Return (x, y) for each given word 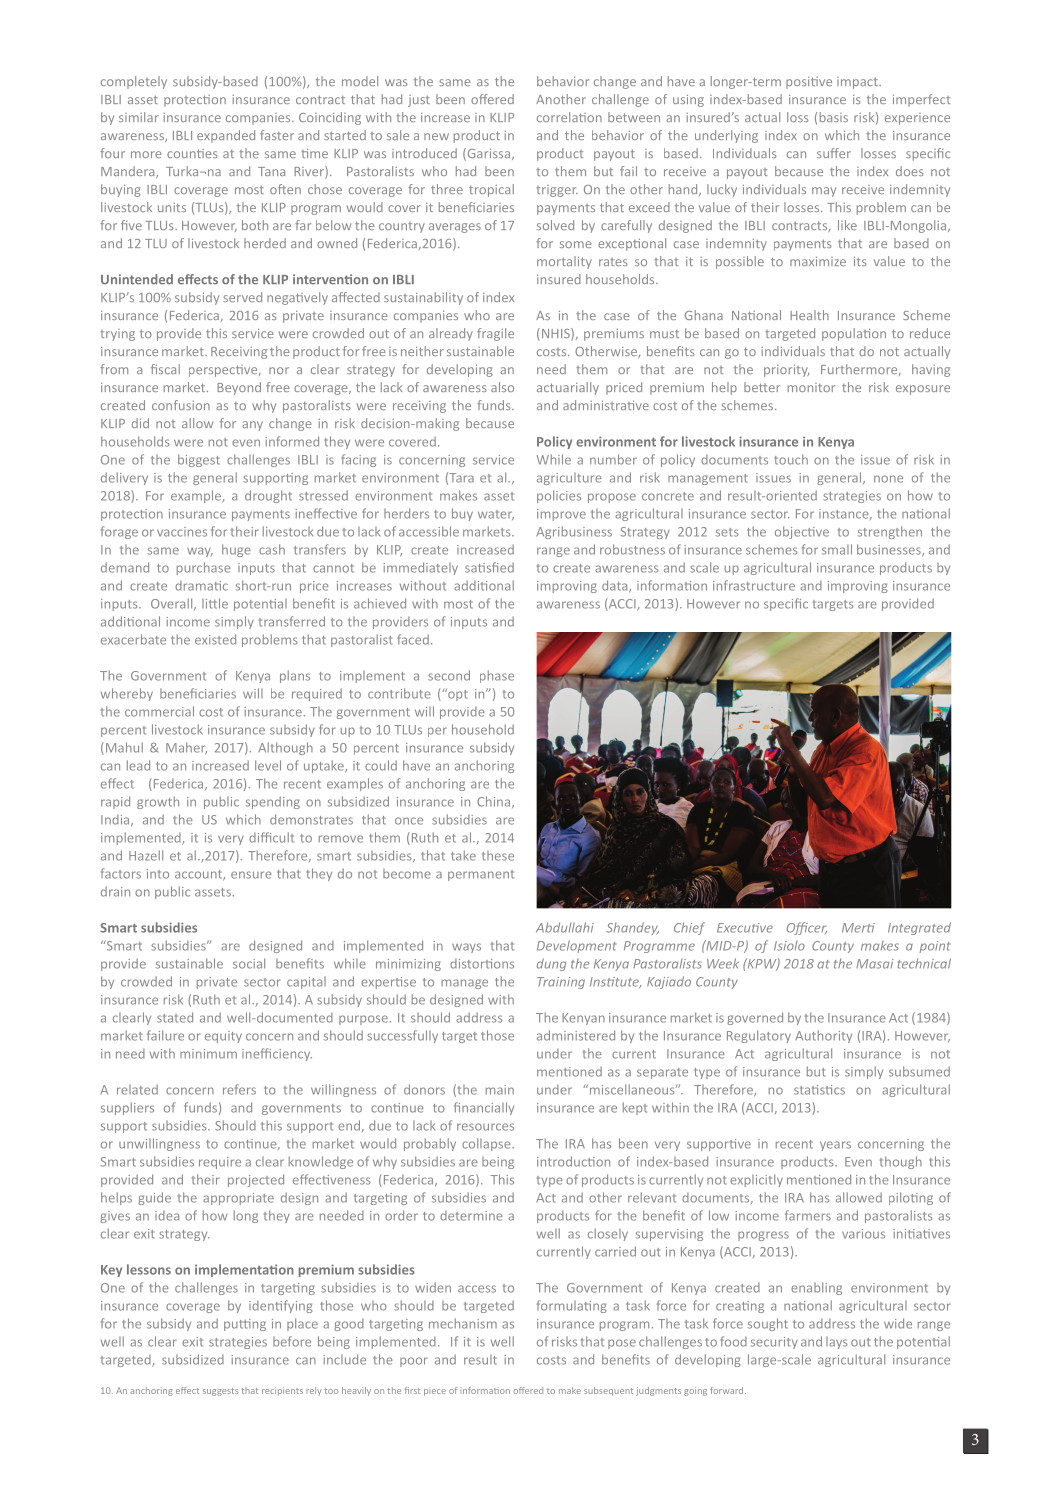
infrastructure (754, 585)
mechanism (463, 1323)
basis (834, 117)
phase (497, 676)
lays (837, 1343)
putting (245, 1325)
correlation (569, 117)
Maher (186, 748)
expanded (226, 136)
